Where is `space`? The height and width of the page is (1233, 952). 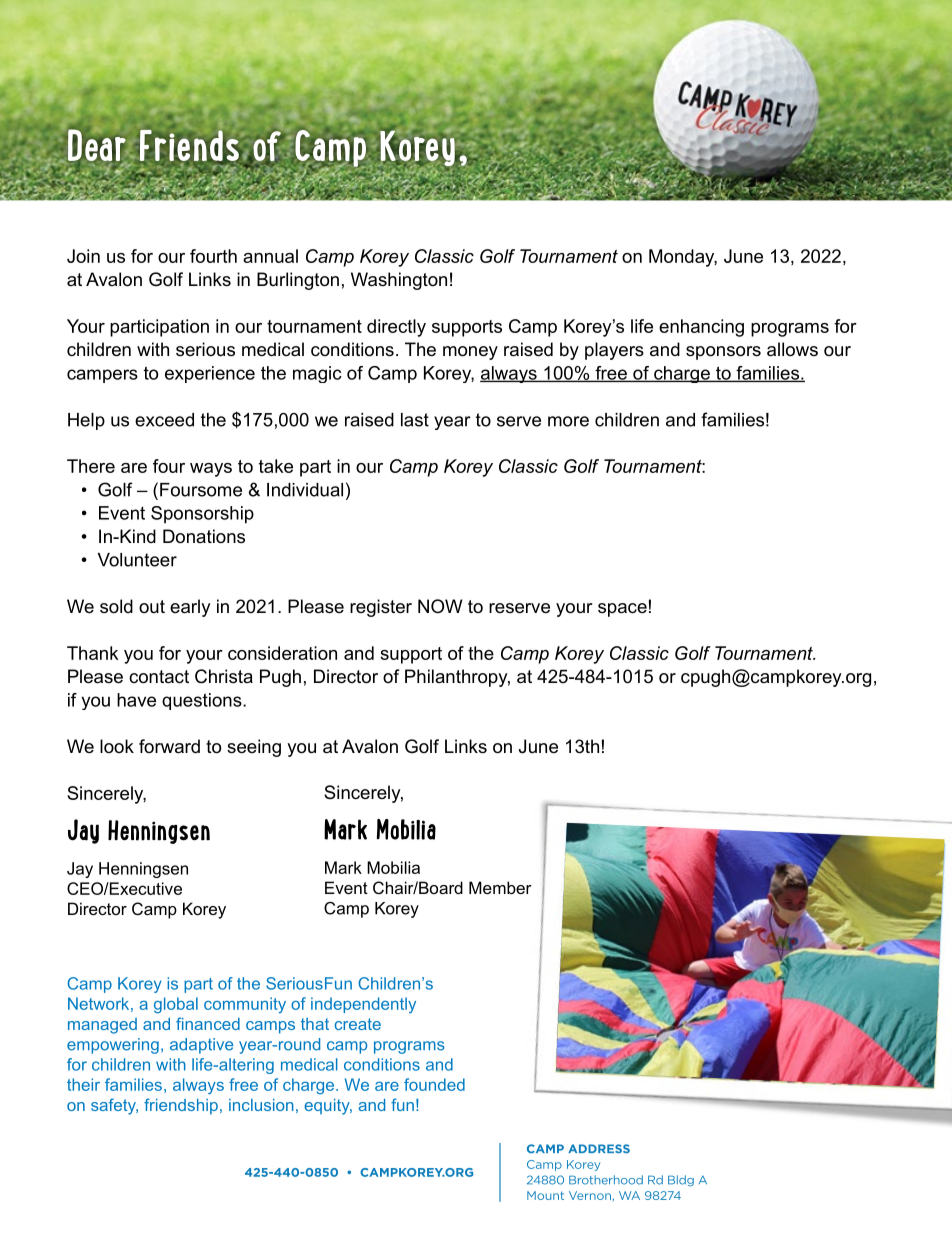
space is located at coordinates (622, 610).
